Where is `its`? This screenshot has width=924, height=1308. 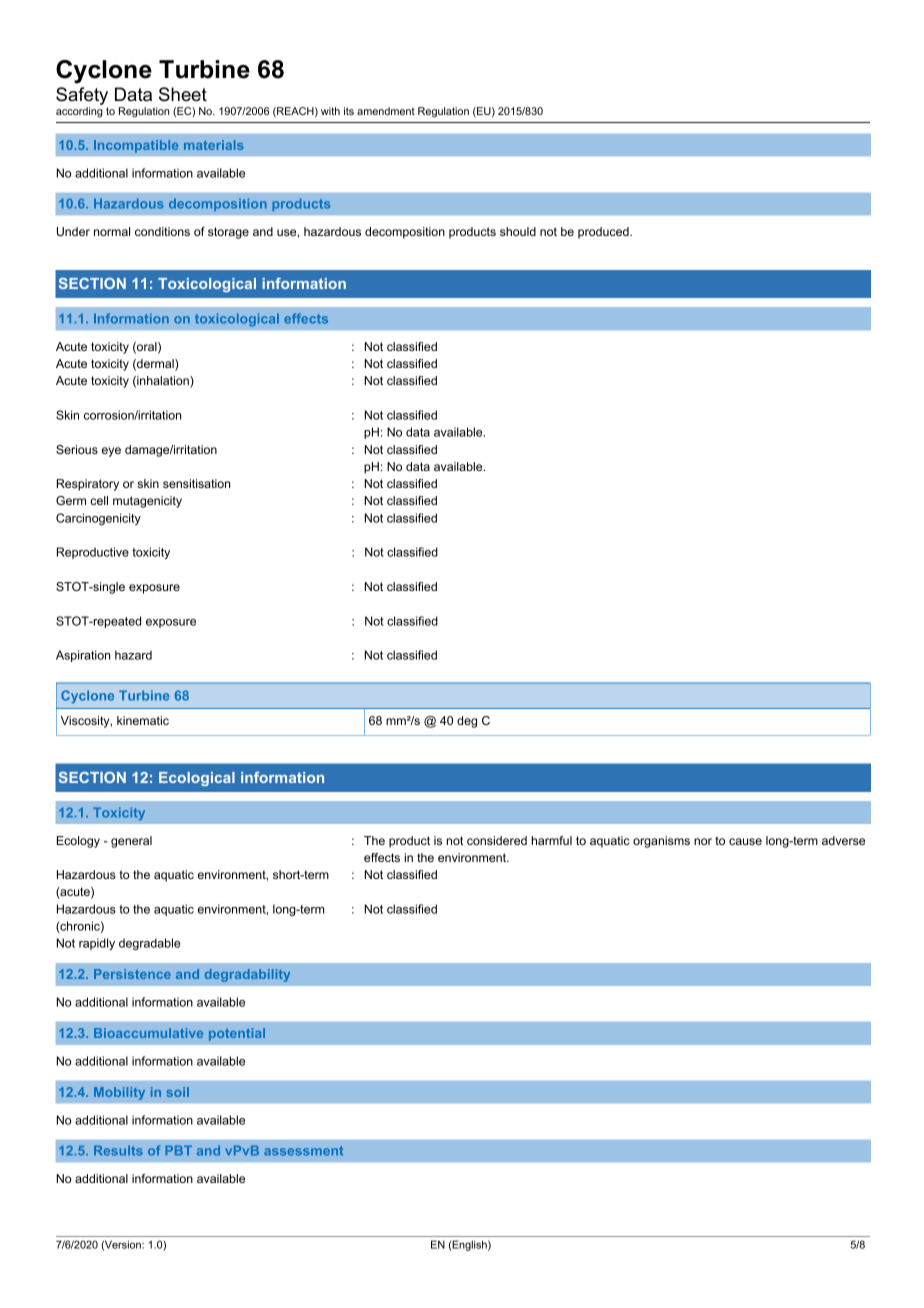
its is located at coordinates (349, 111).
